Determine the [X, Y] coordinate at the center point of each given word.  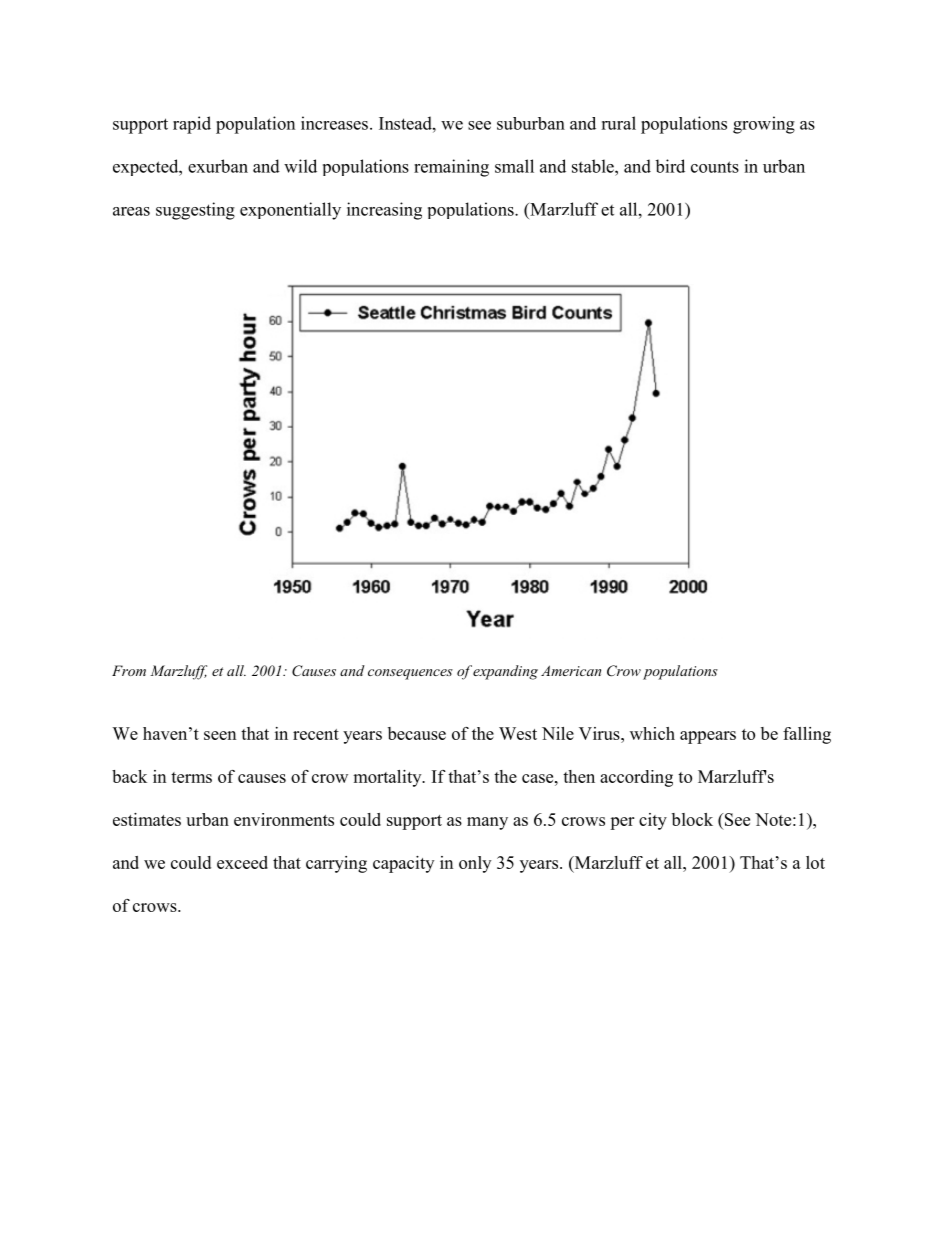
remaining [451, 168]
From [129, 670]
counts [715, 167]
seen [220, 735]
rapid [192, 125]
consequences [410, 674]
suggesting [195, 211]
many [487, 823]
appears [708, 737]
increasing [384, 211]
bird [670, 166]
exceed [242, 862]
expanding [505, 672]
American [571, 670]
